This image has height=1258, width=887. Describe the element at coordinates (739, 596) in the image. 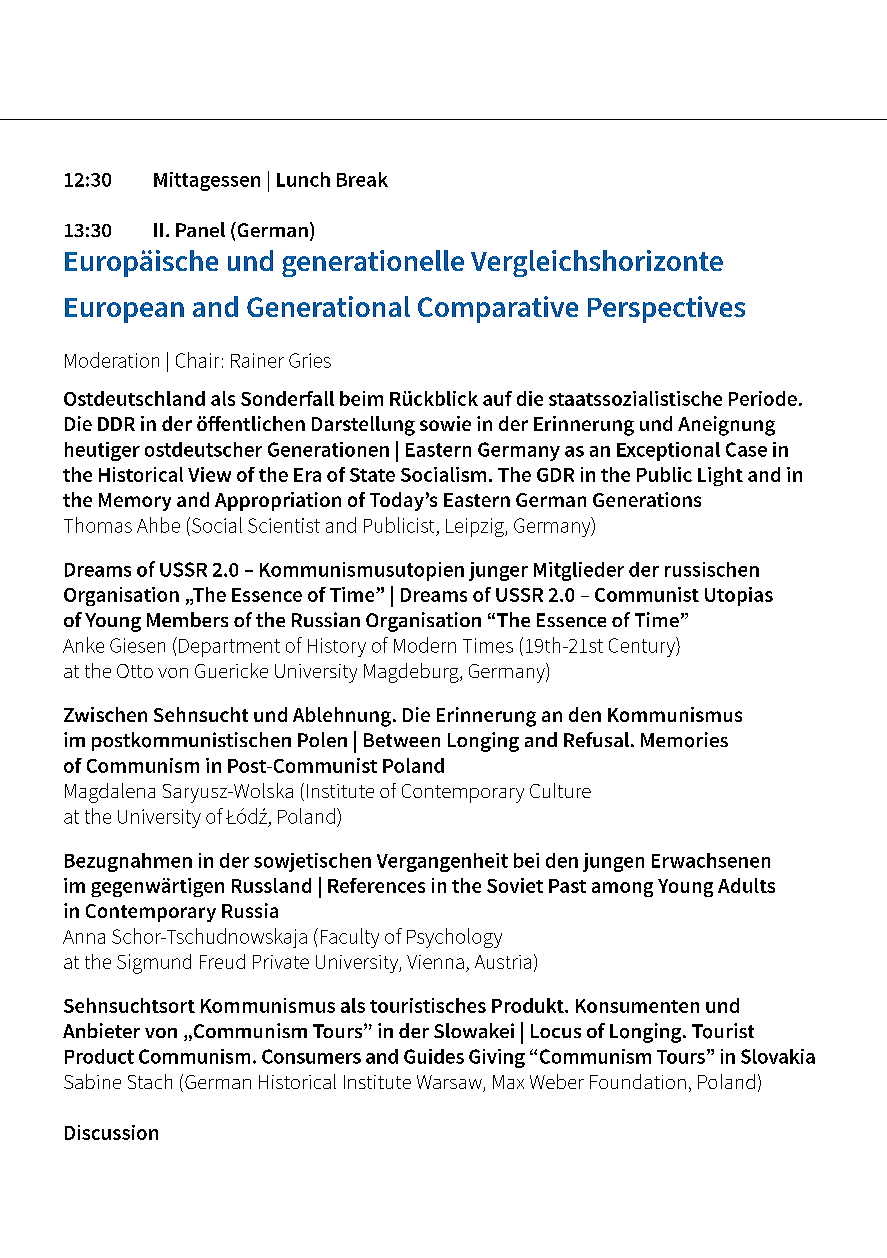

I see `Utopias` at that location.
